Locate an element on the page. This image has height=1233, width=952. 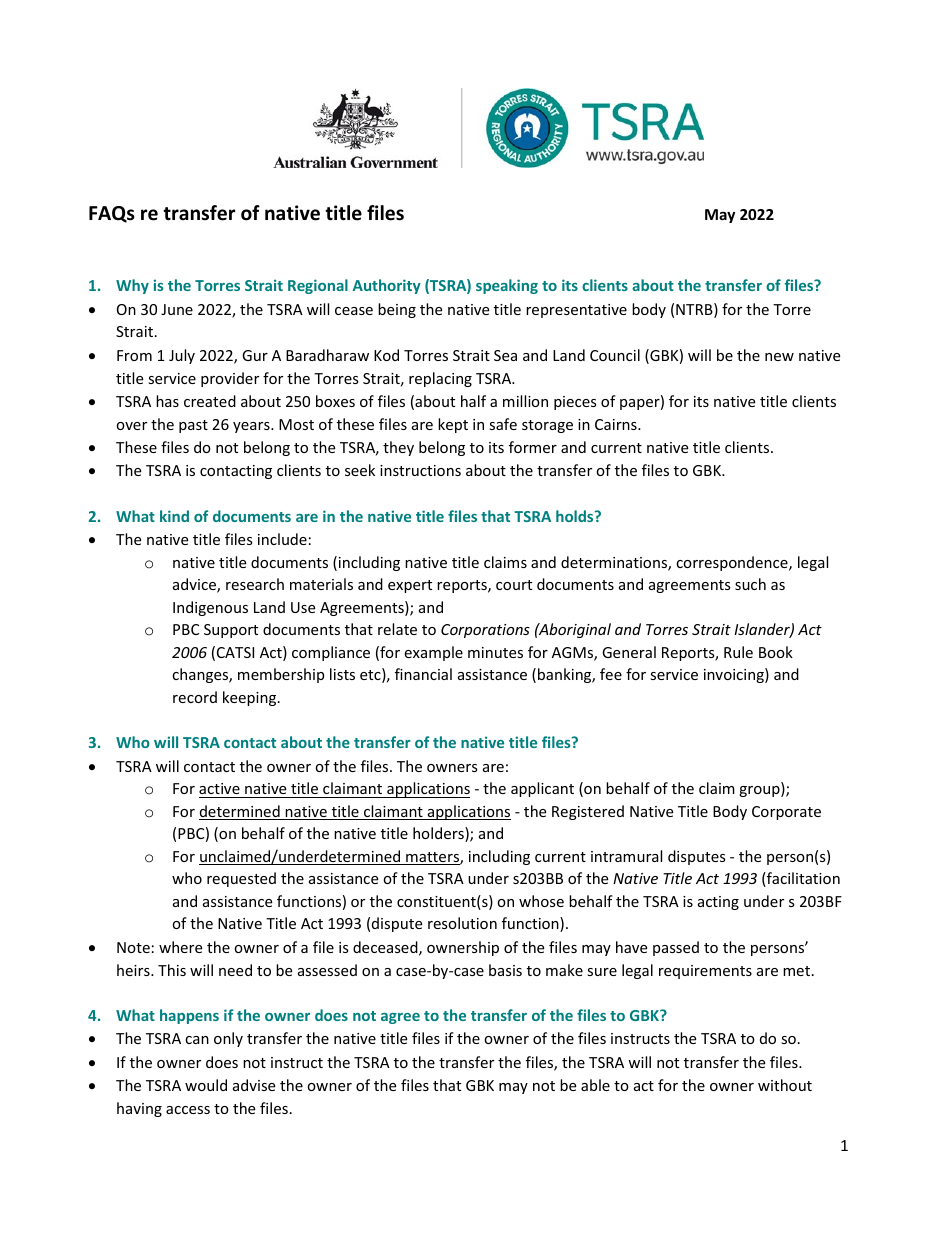
passed is located at coordinates (676, 948).
